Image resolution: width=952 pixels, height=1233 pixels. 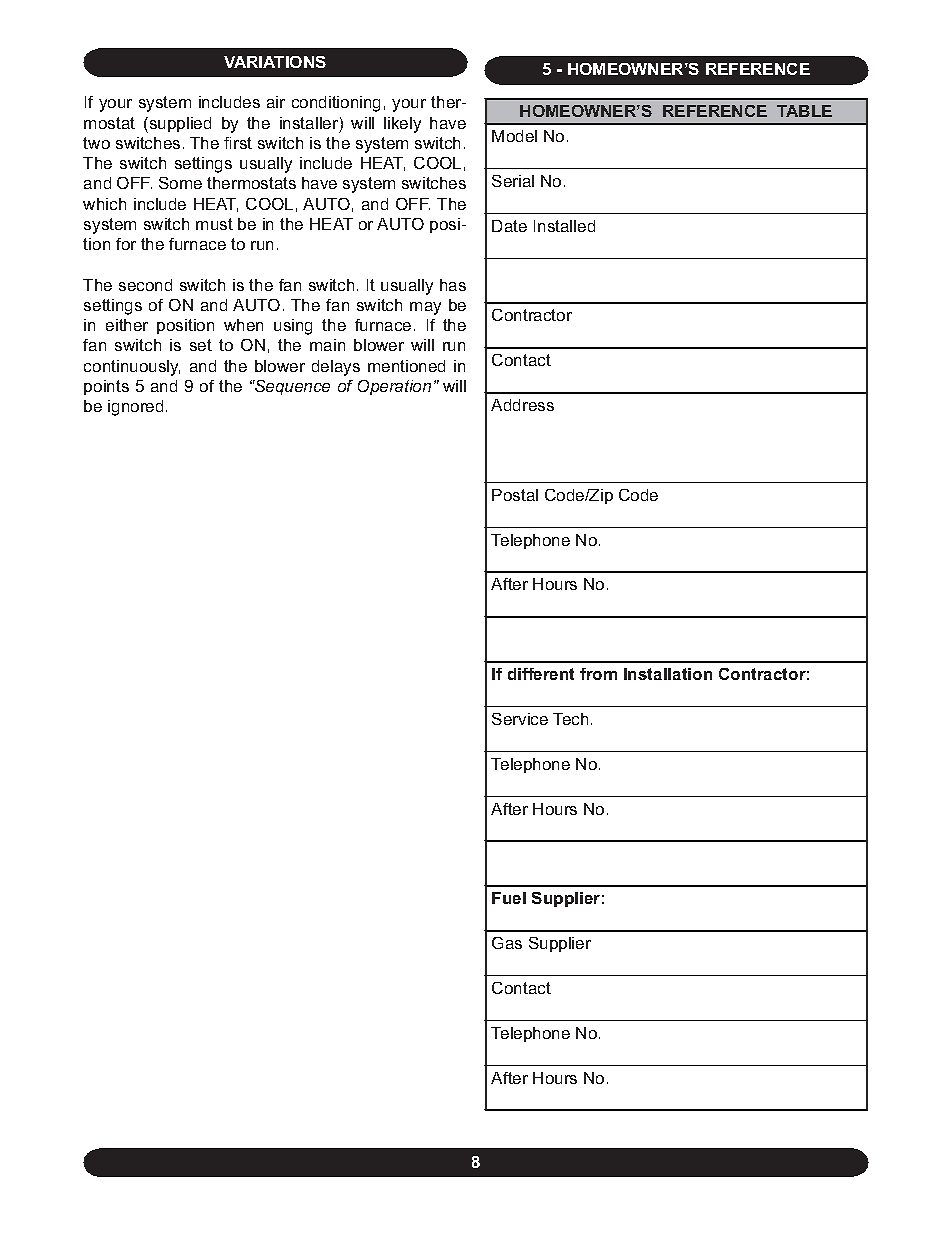 I want to click on from, so click(x=598, y=674).
